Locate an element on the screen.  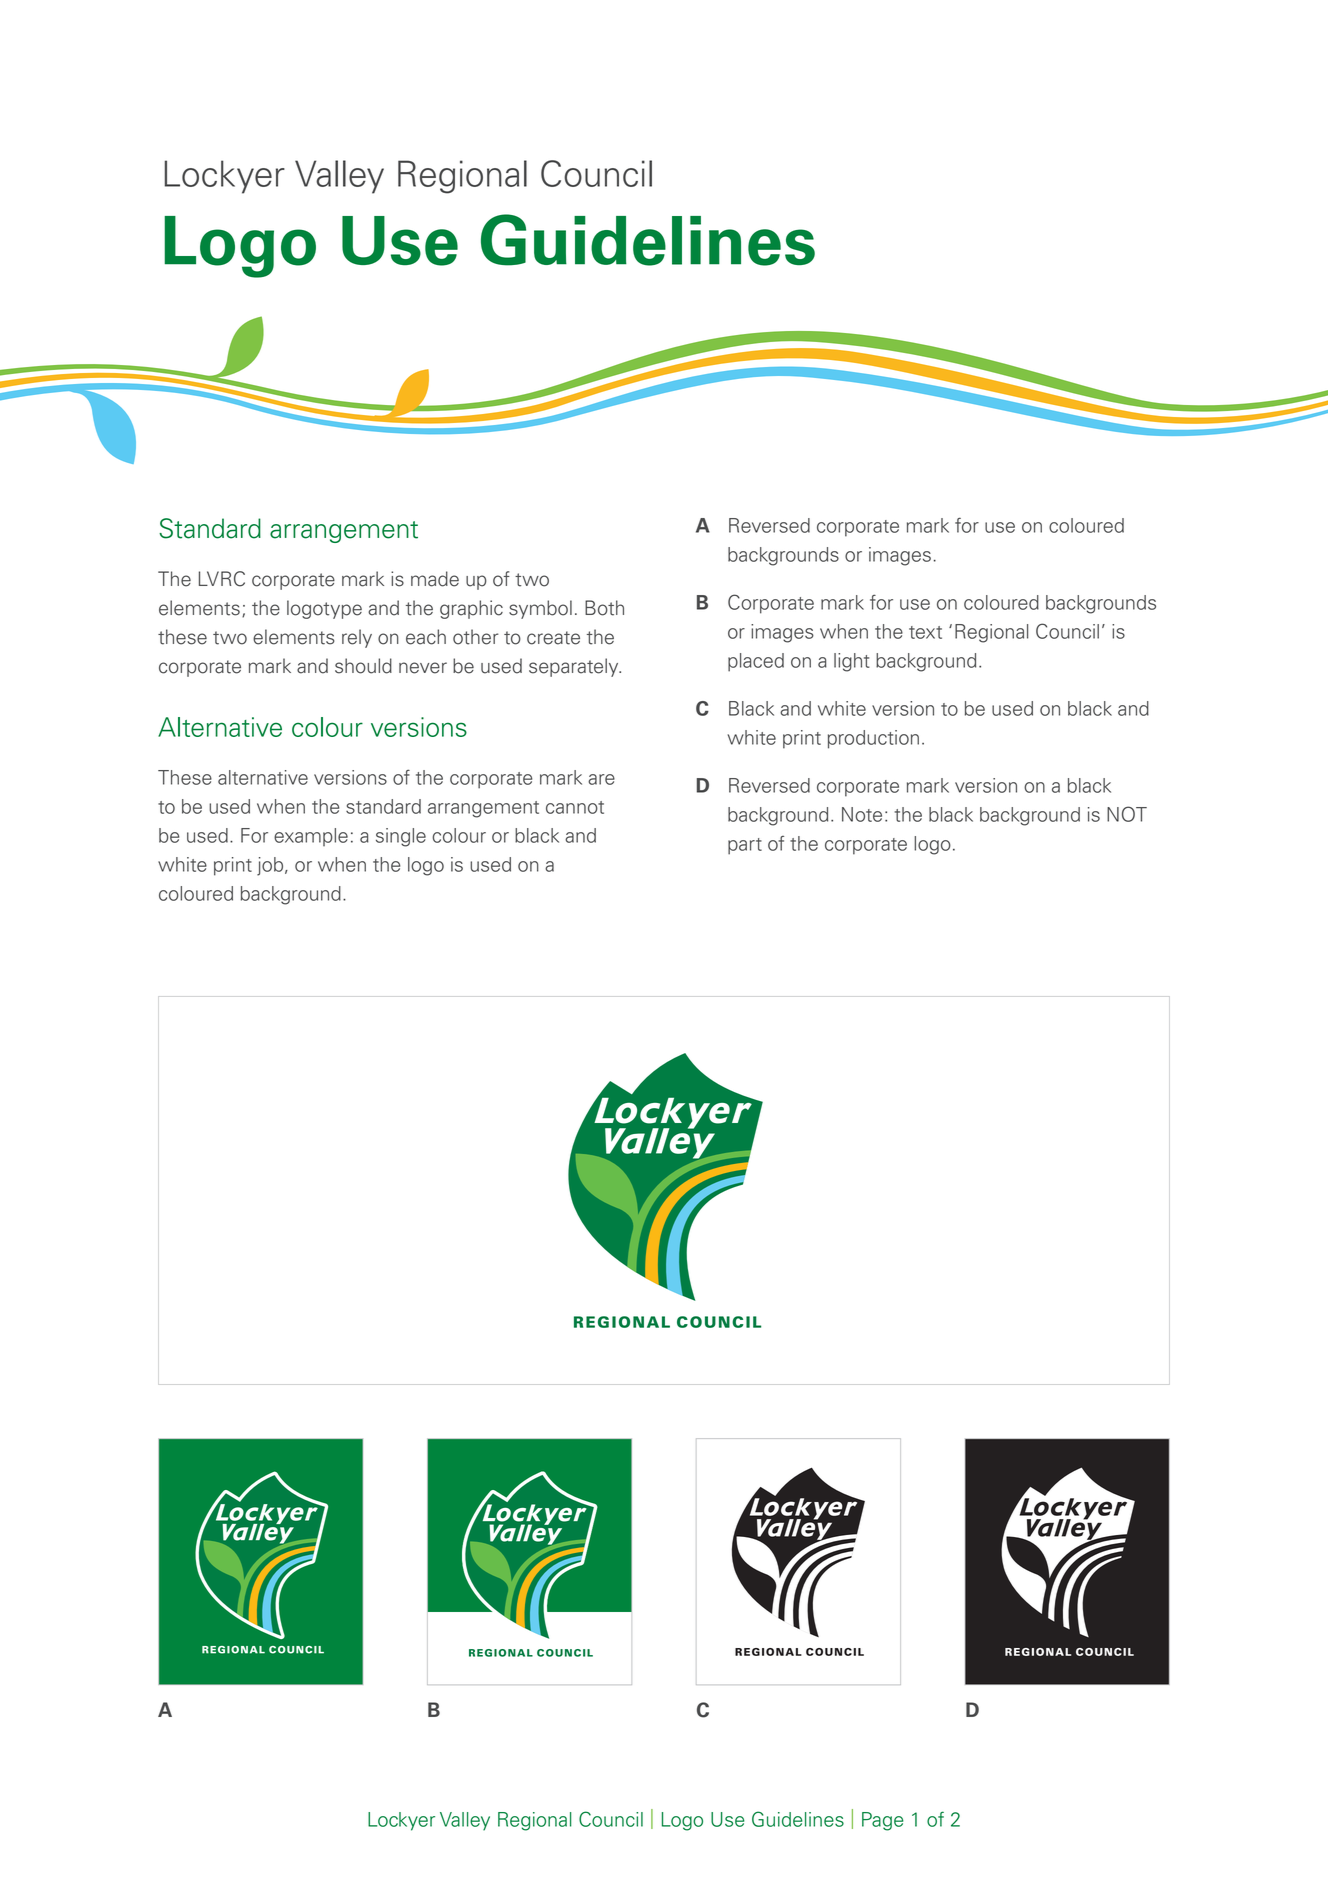
part is located at coordinates (745, 846).
